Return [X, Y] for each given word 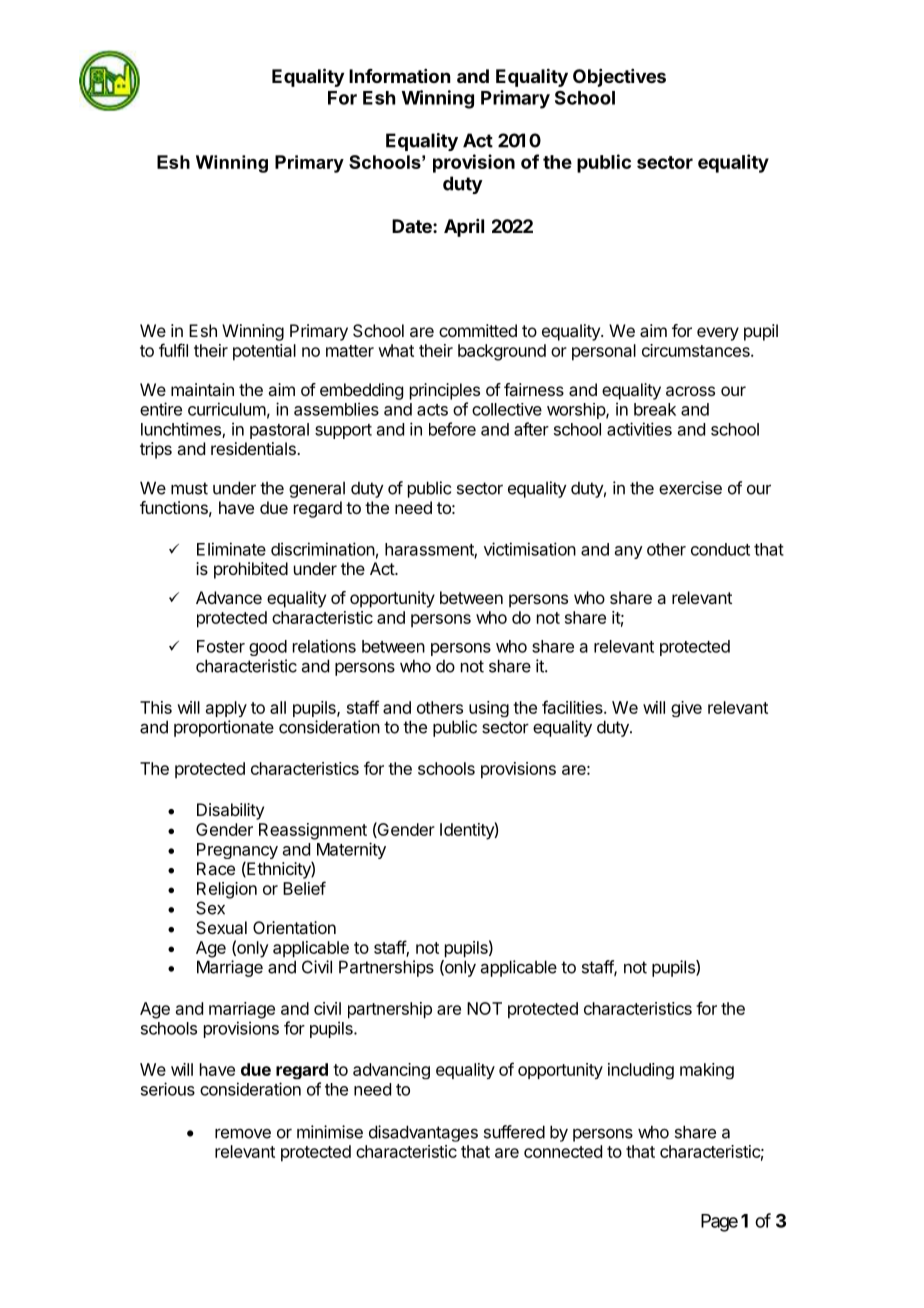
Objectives [619, 78]
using [489, 709]
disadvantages [423, 1133]
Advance [229, 597]
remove [243, 1133]
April [464, 228]
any [629, 552]
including [641, 1071]
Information [399, 76]
